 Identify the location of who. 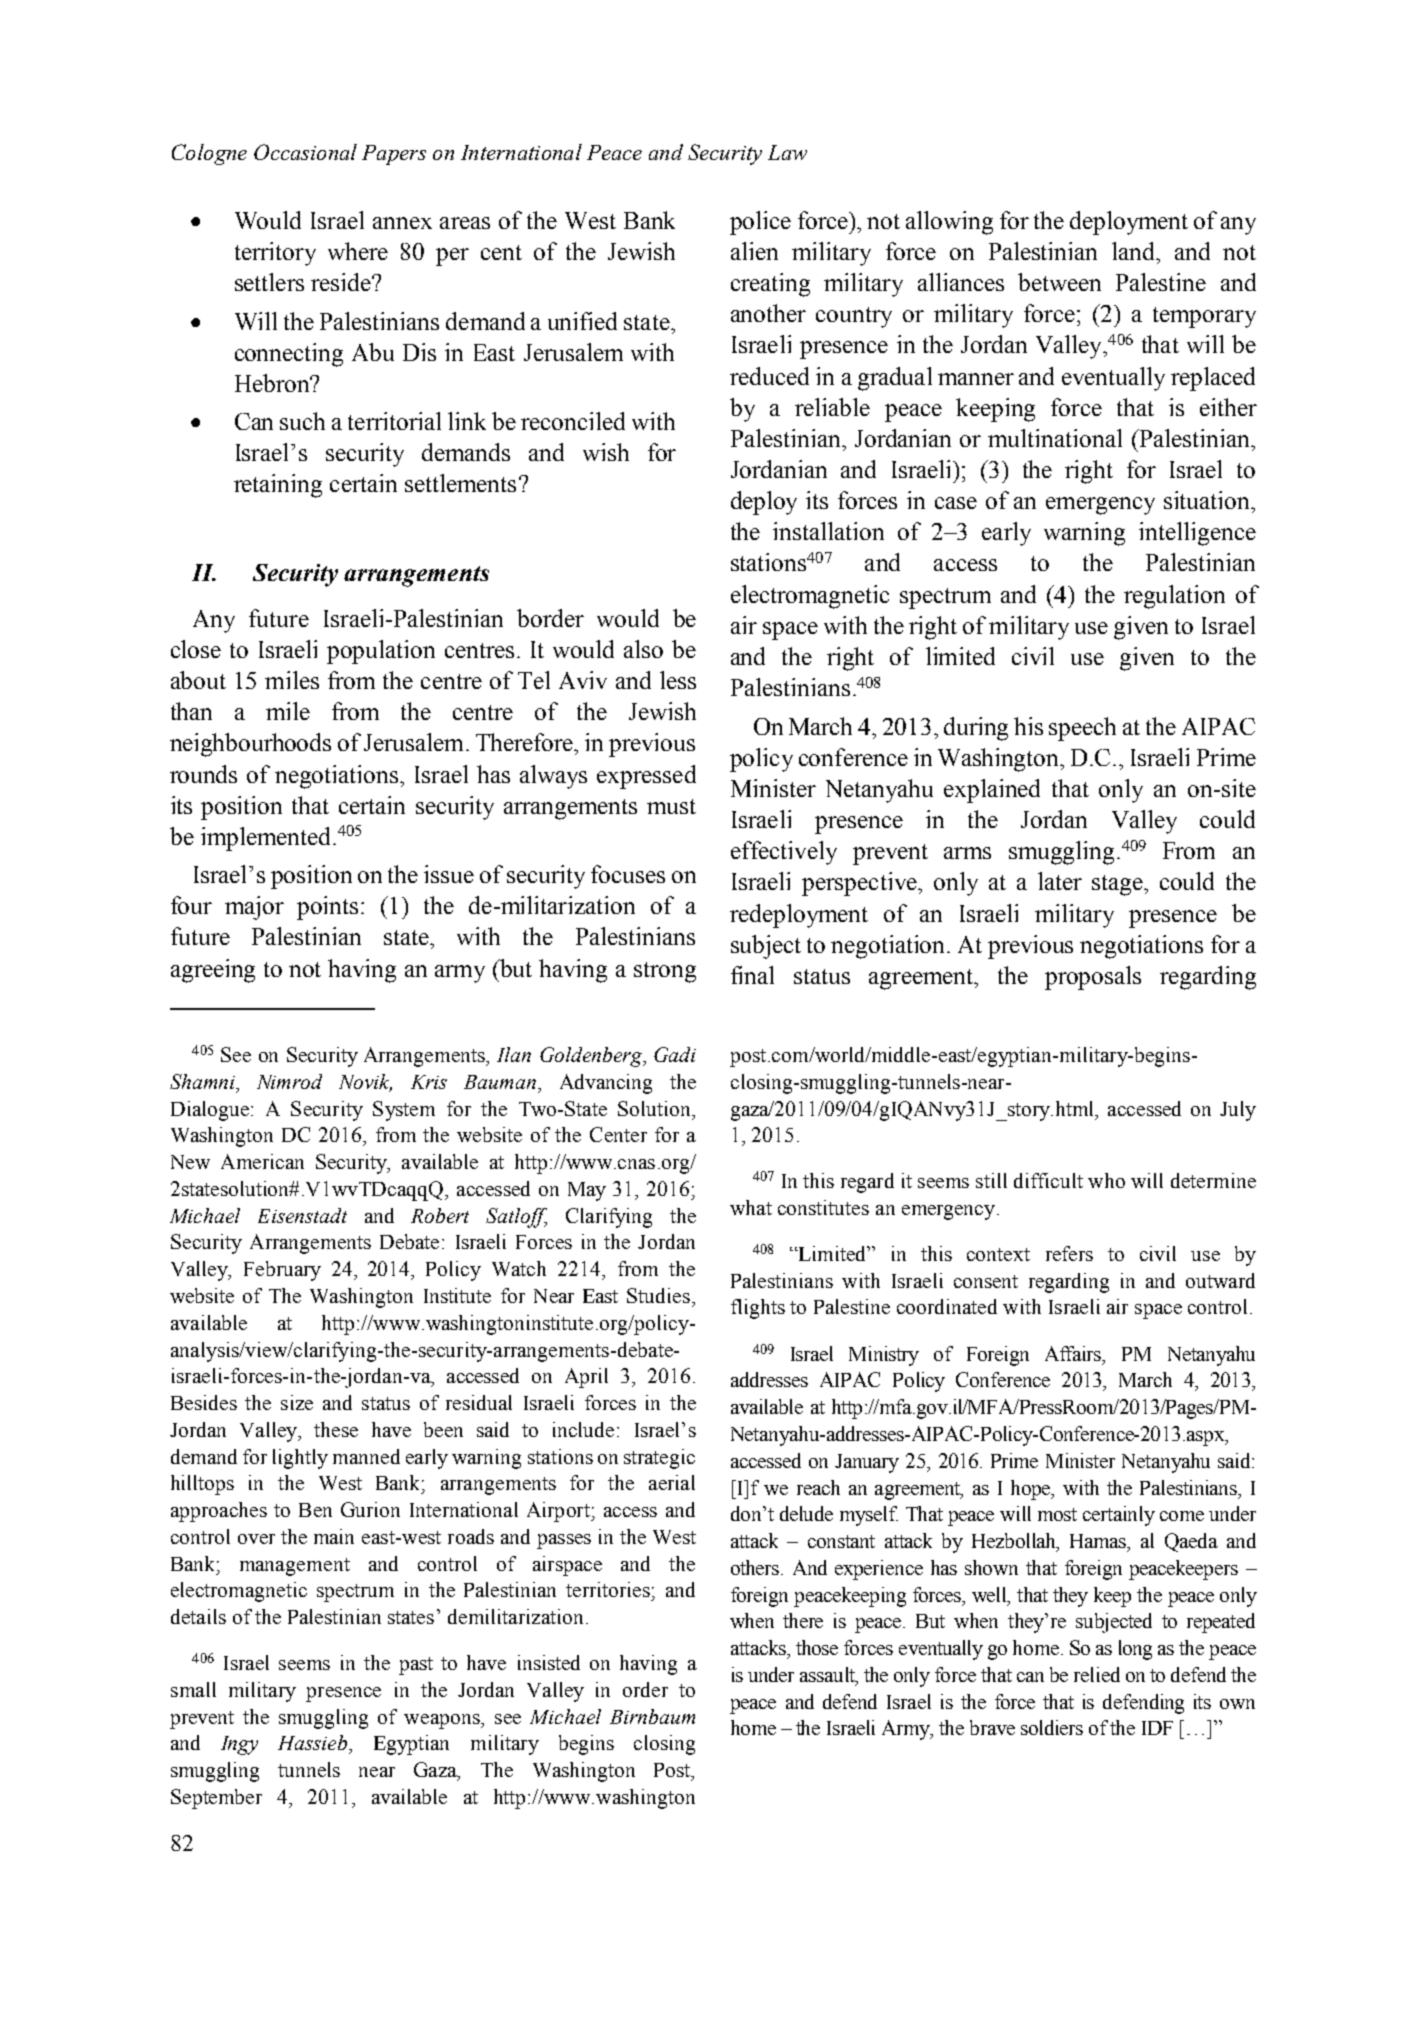
(1106, 1180).
